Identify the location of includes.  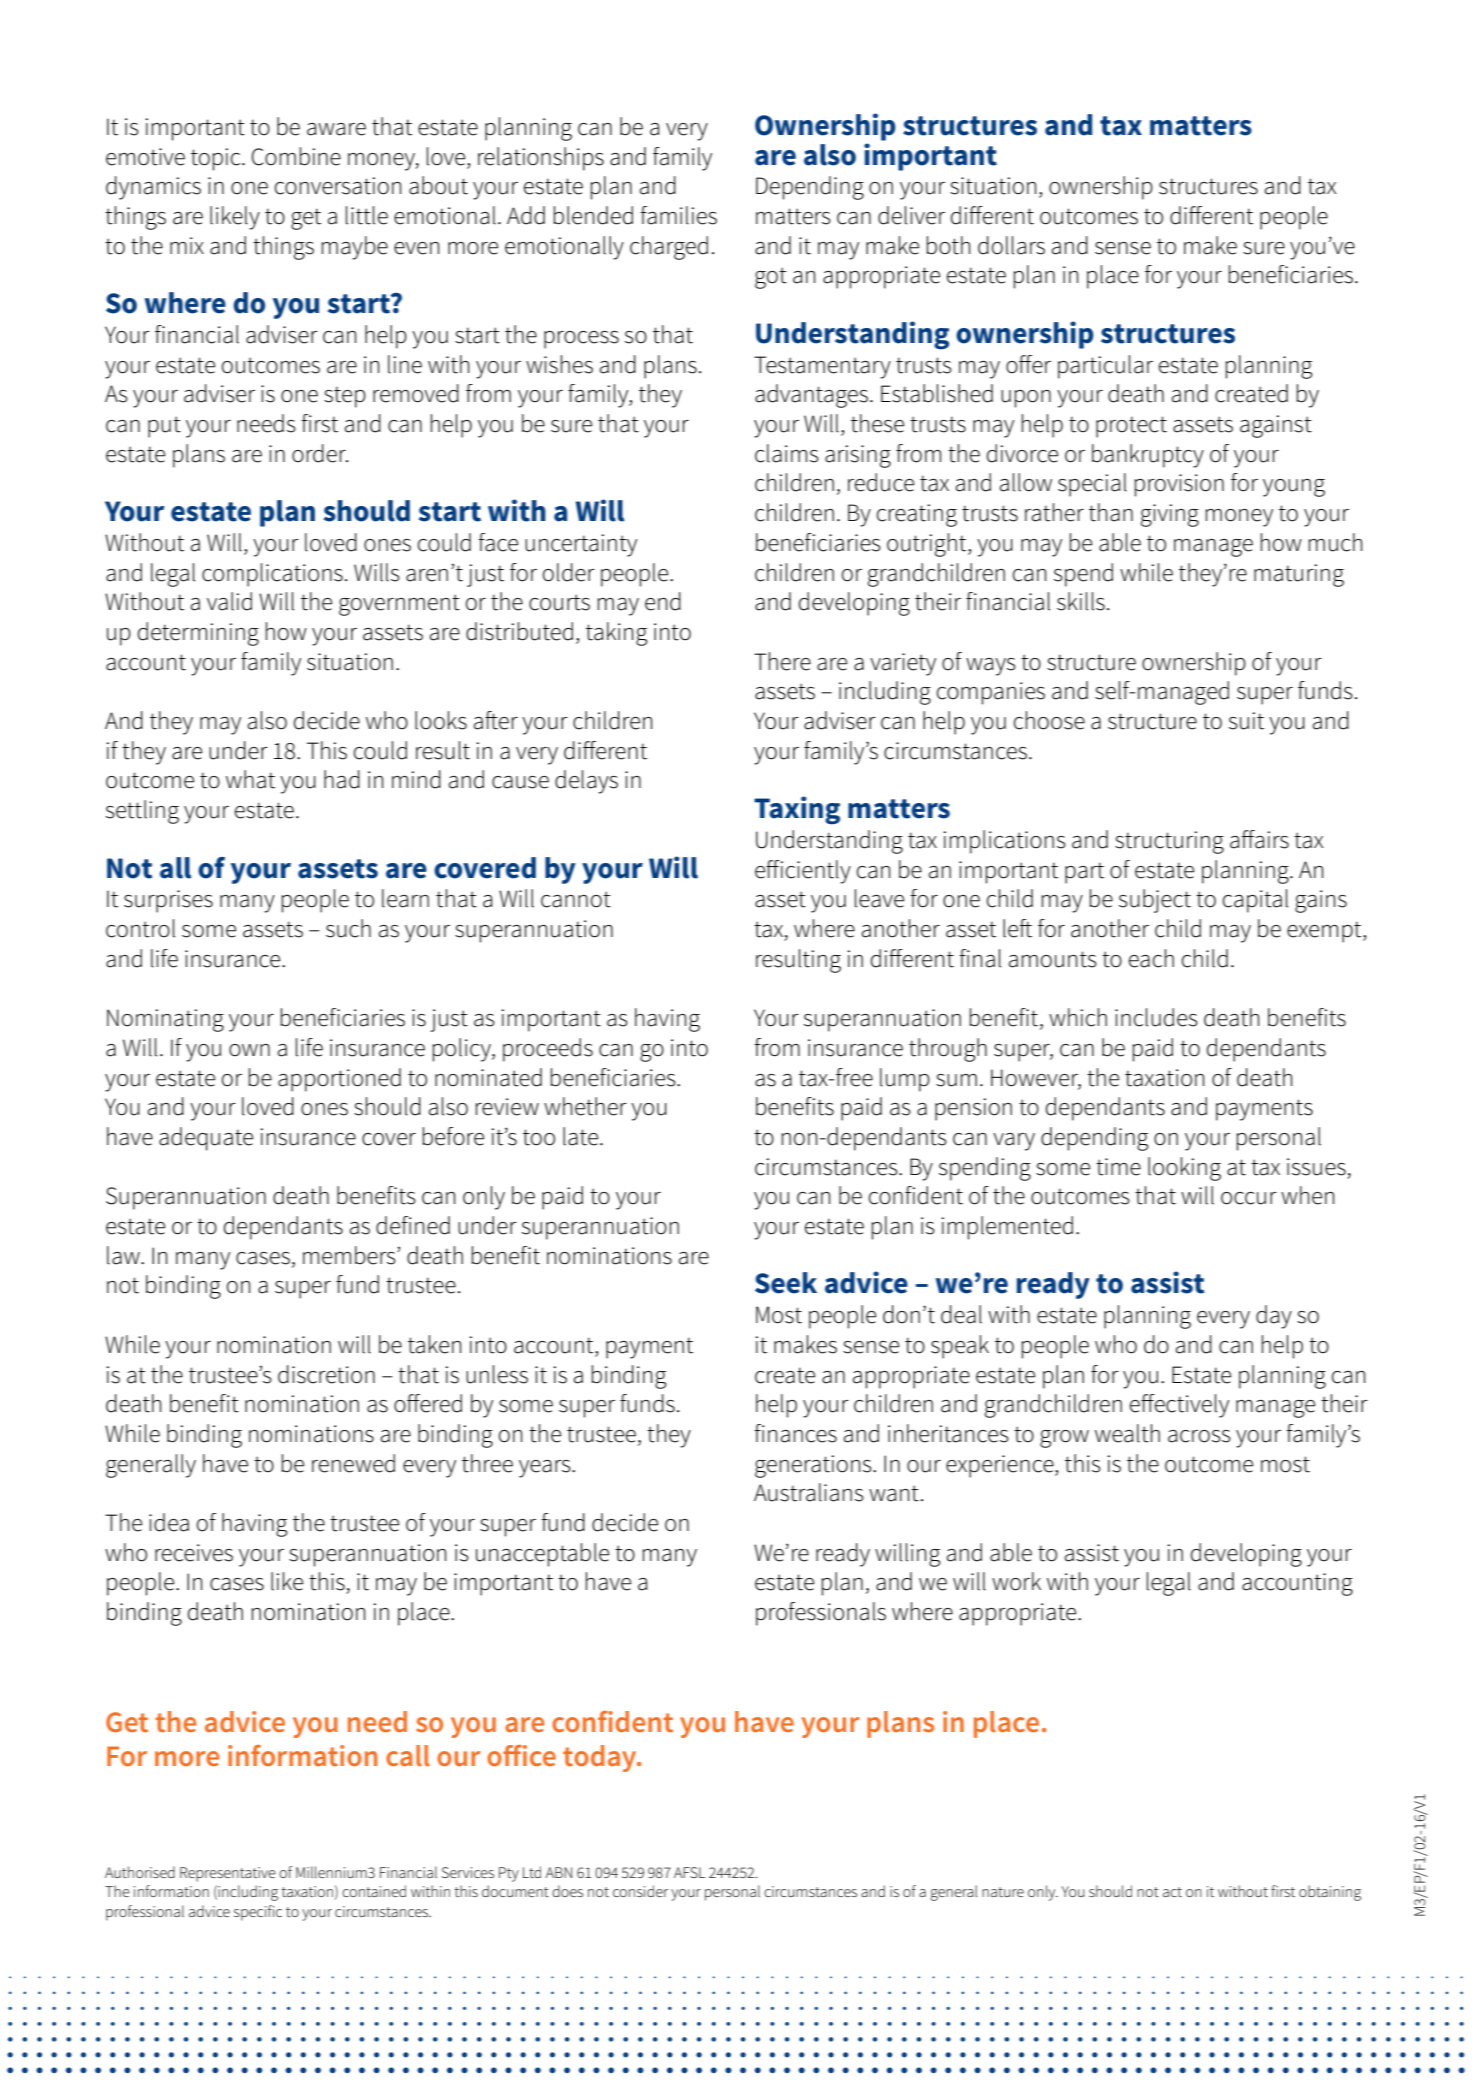
(1156, 1017).
